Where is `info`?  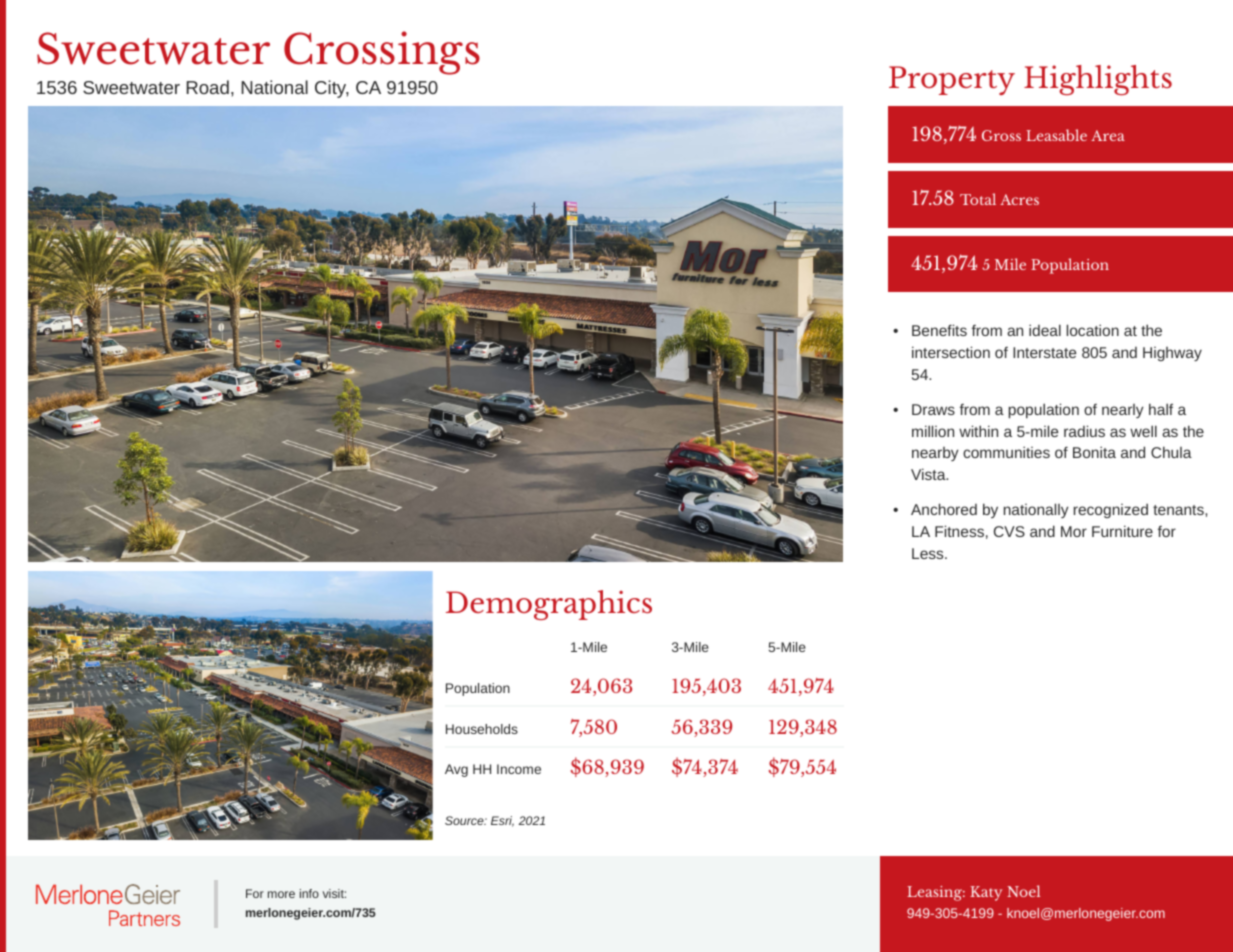
info is located at coordinates (309, 893).
